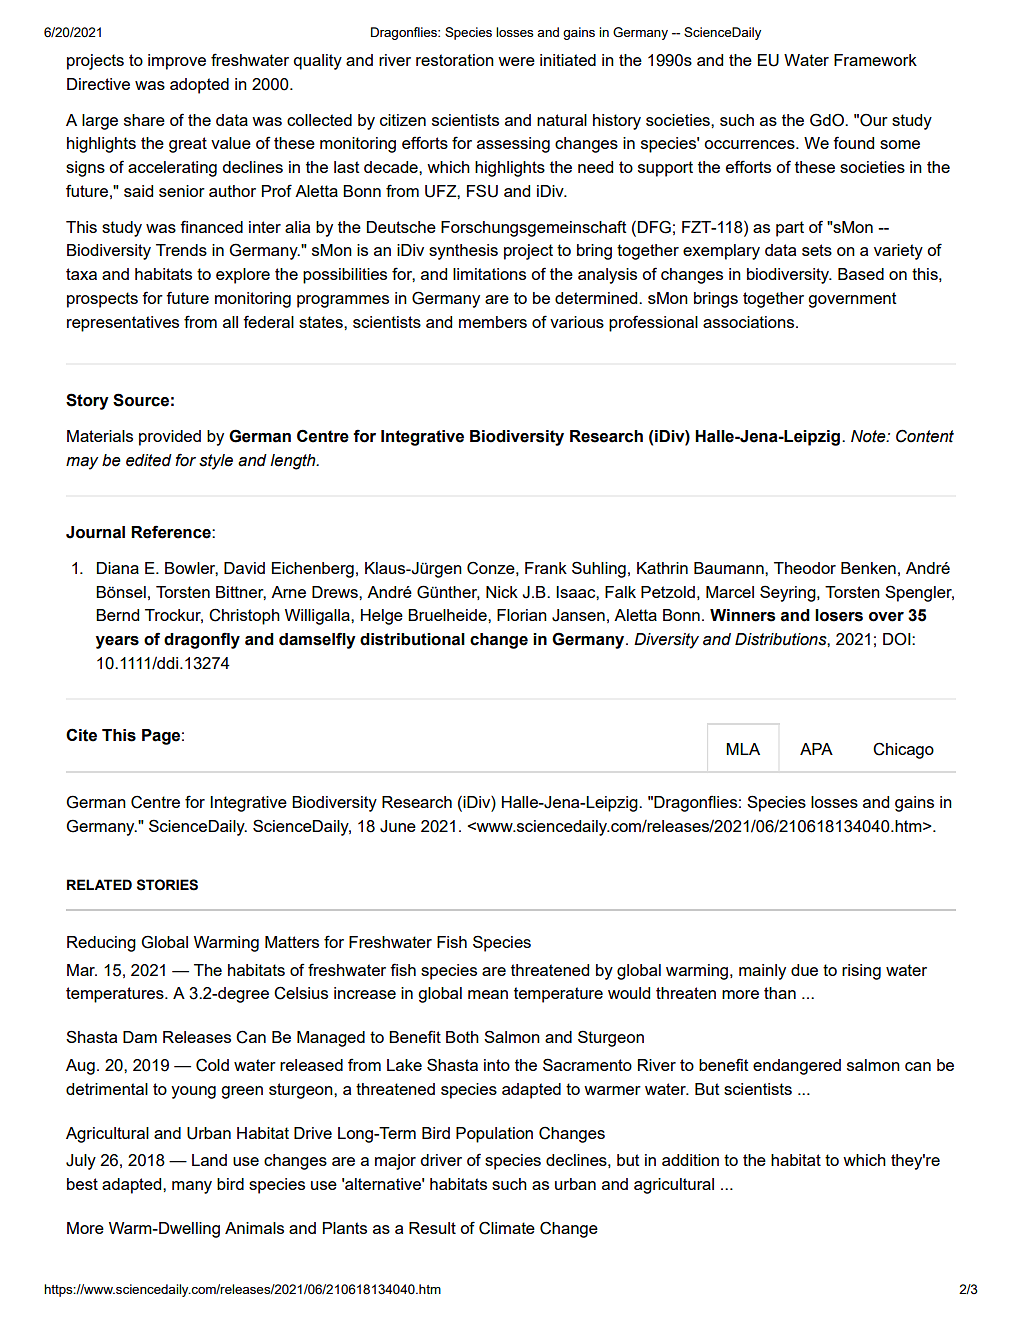 This page has width=1022, height=1322. What do you see at coordinates (516, 61) in the page?
I see `were` at bounding box center [516, 61].
